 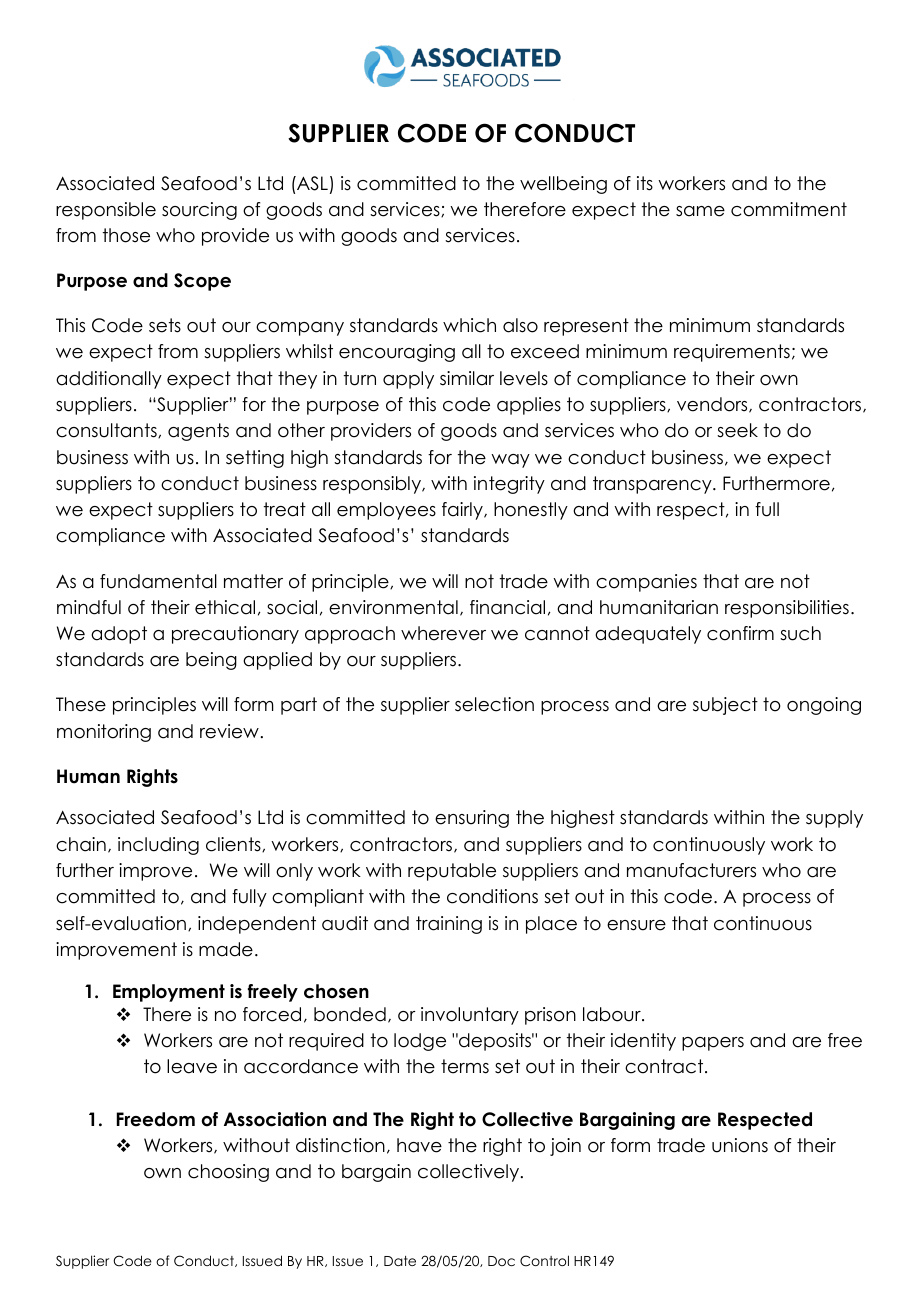 I want to click on review, so click(x=229, y=731).
